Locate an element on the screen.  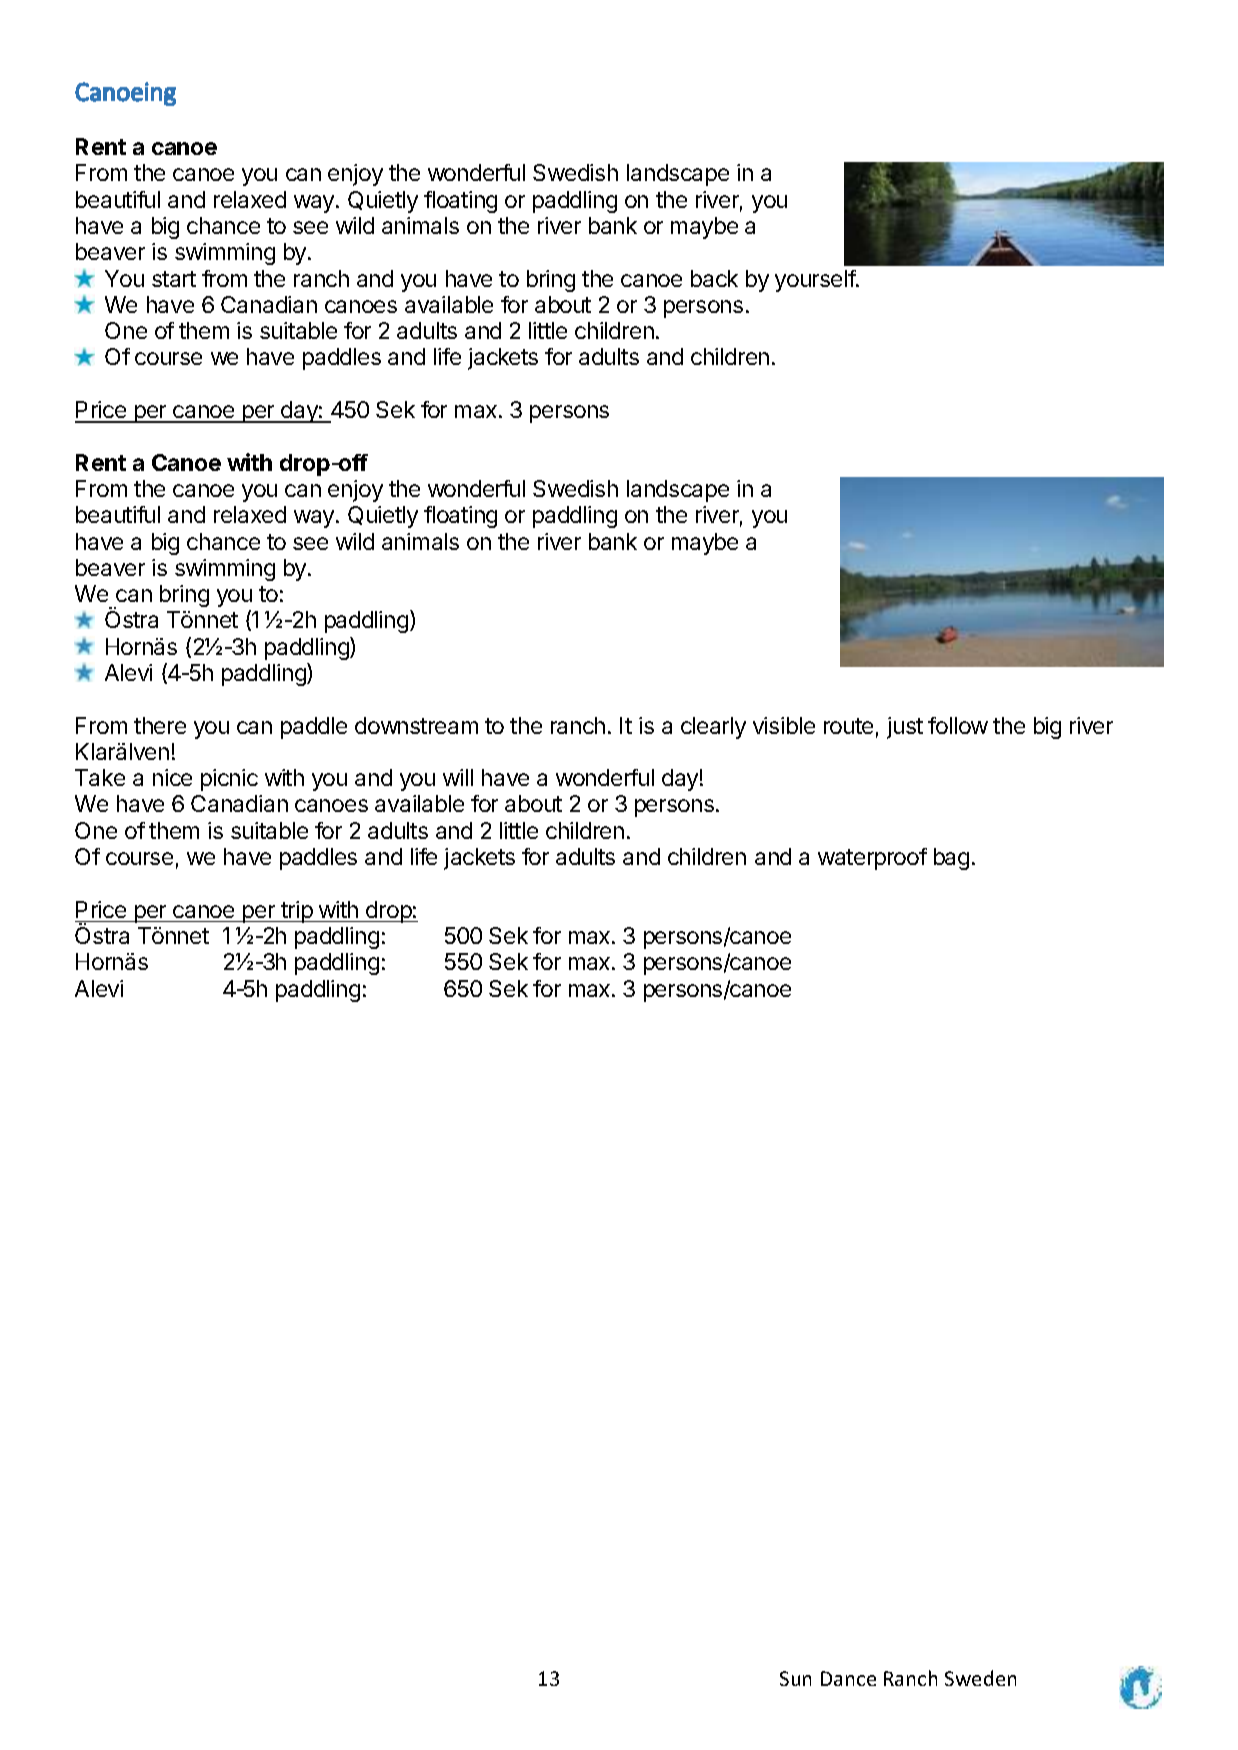
Sun is located at coordinates (795, 1678).
